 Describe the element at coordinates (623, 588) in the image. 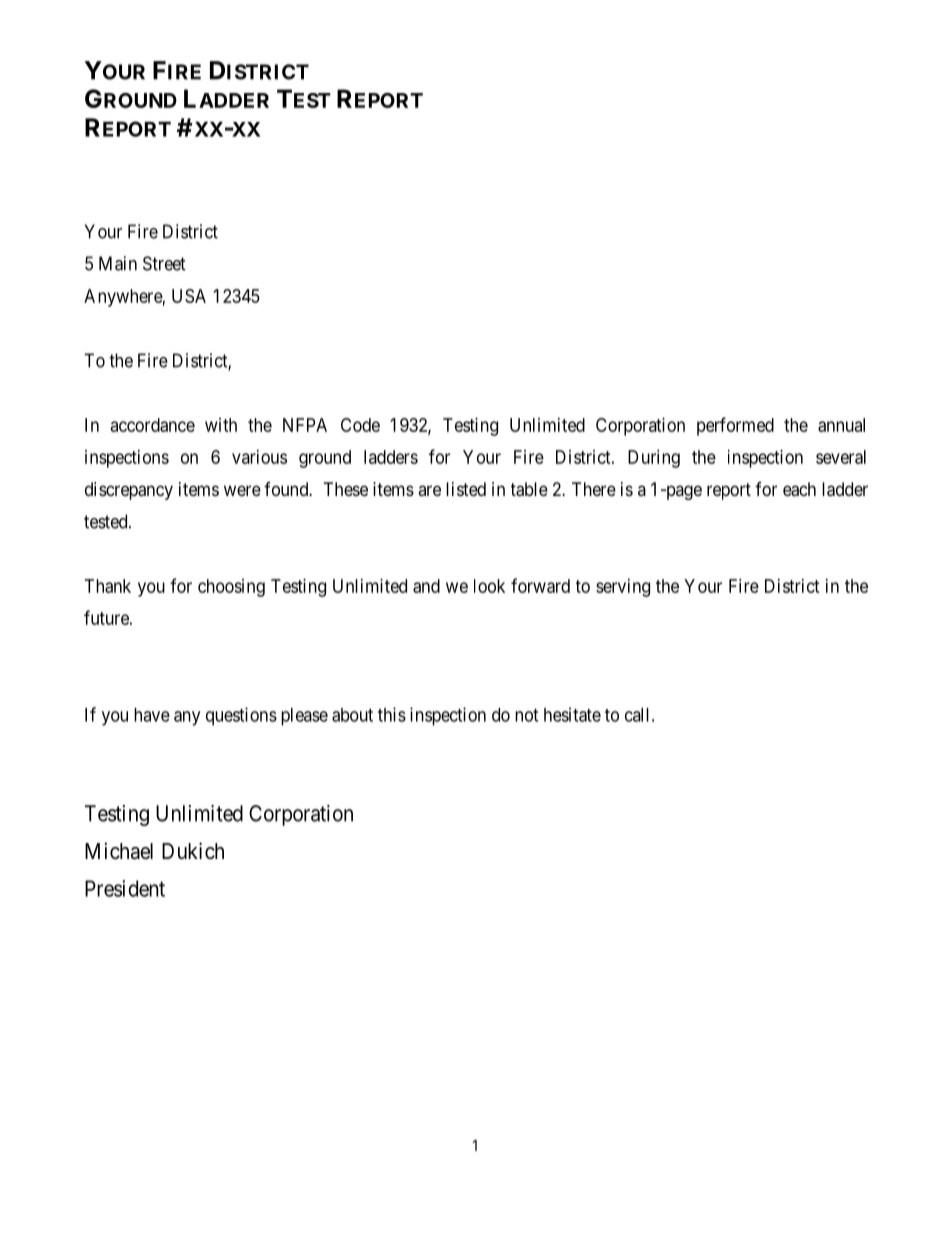

I see `serving` at that location.
